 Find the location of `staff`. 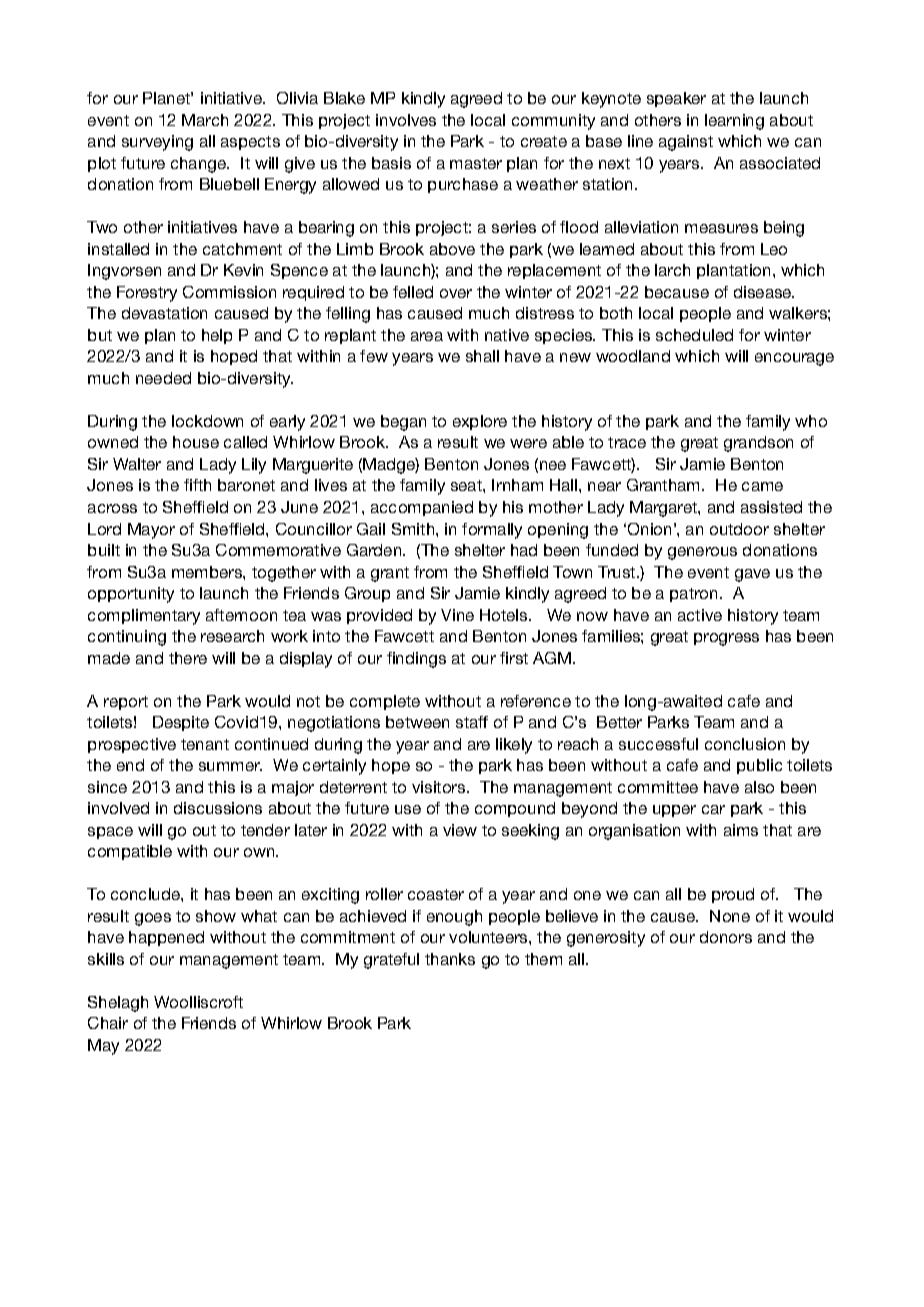

staff is located at coordinates (472, 722).
